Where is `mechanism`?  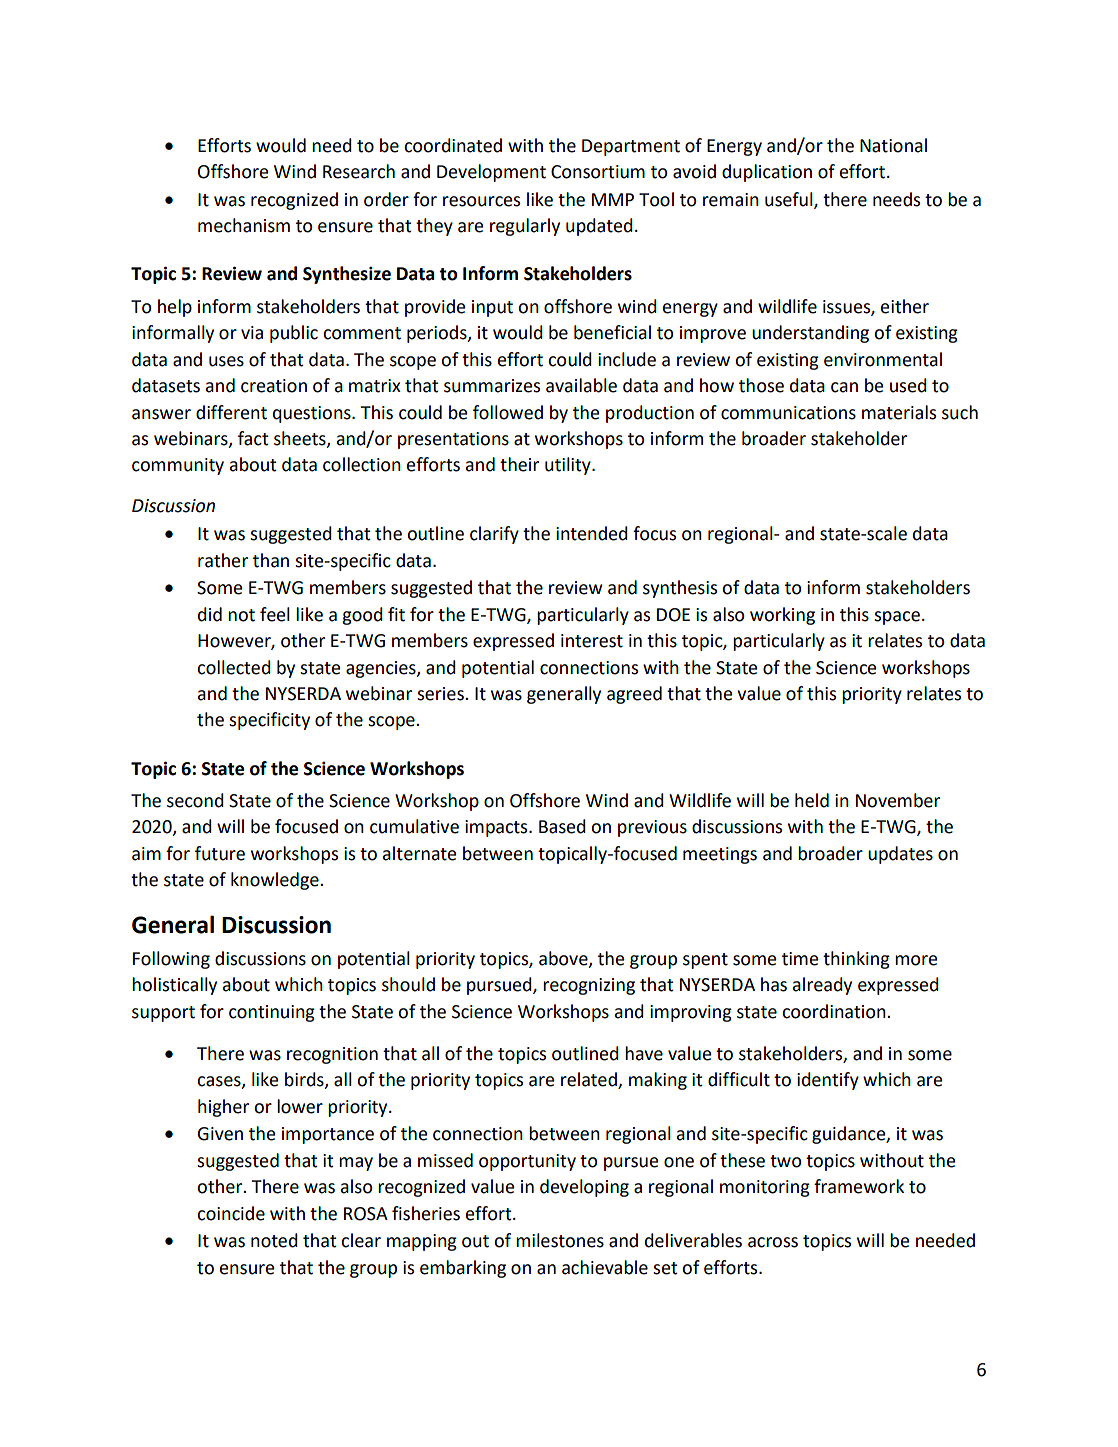 mechanism is located at coordinates (244, 225).
